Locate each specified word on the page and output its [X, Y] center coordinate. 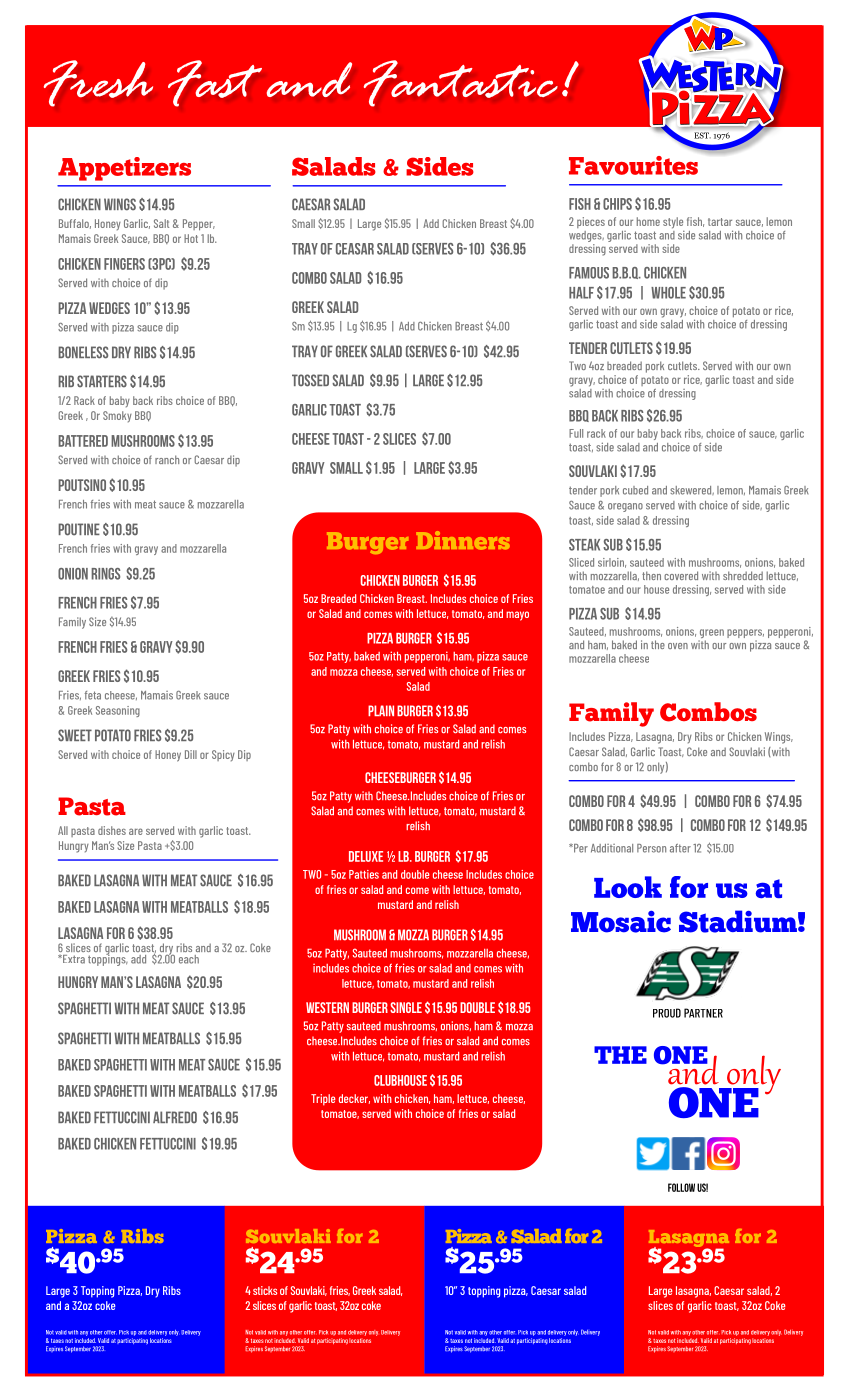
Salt [161, 223]
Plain [381, 710]
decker [354, 1099]
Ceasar [355, 249]
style [673, 223]
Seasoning [118, 711]
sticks [265, 1290]
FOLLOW [681, 1187]
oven [678, 646]
